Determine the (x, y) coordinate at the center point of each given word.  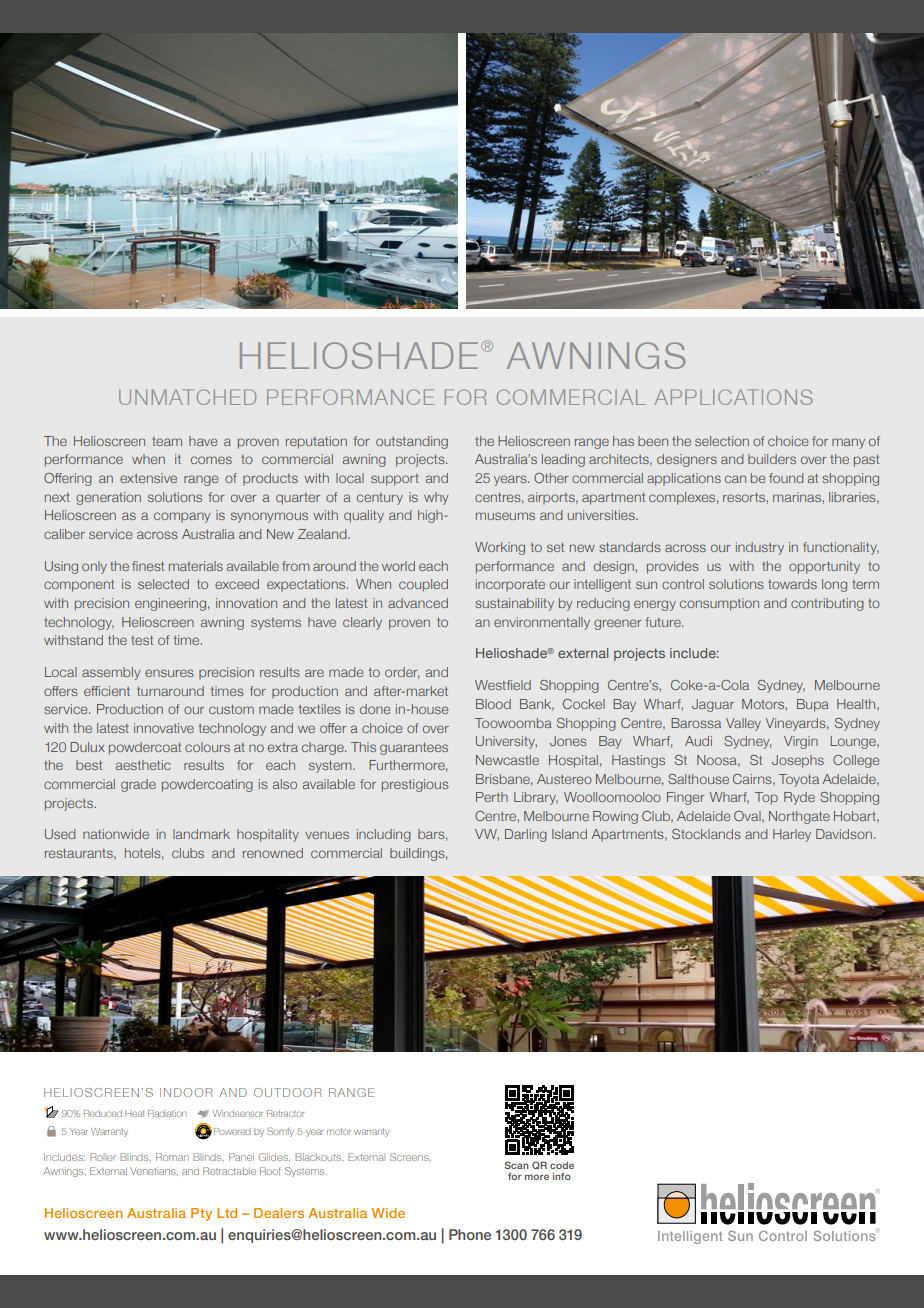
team (167, 441)
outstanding (412, 442)
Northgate (799, 817)
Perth (492, 797)
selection (722, 441)
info (562, 1176)
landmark (201, 834)
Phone (470, 1234)
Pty (201, 1214)
